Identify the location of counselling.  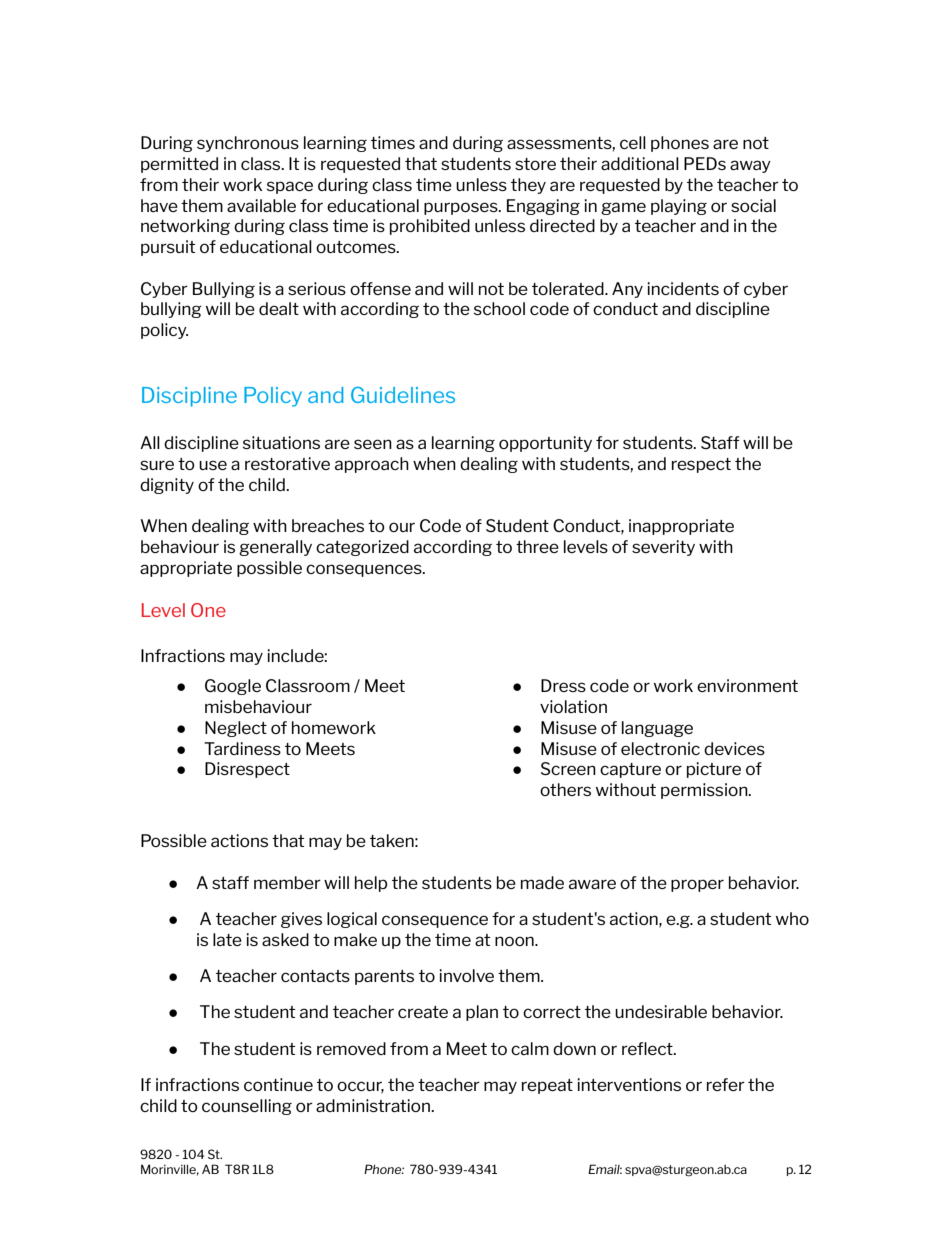
(247, 1107).
